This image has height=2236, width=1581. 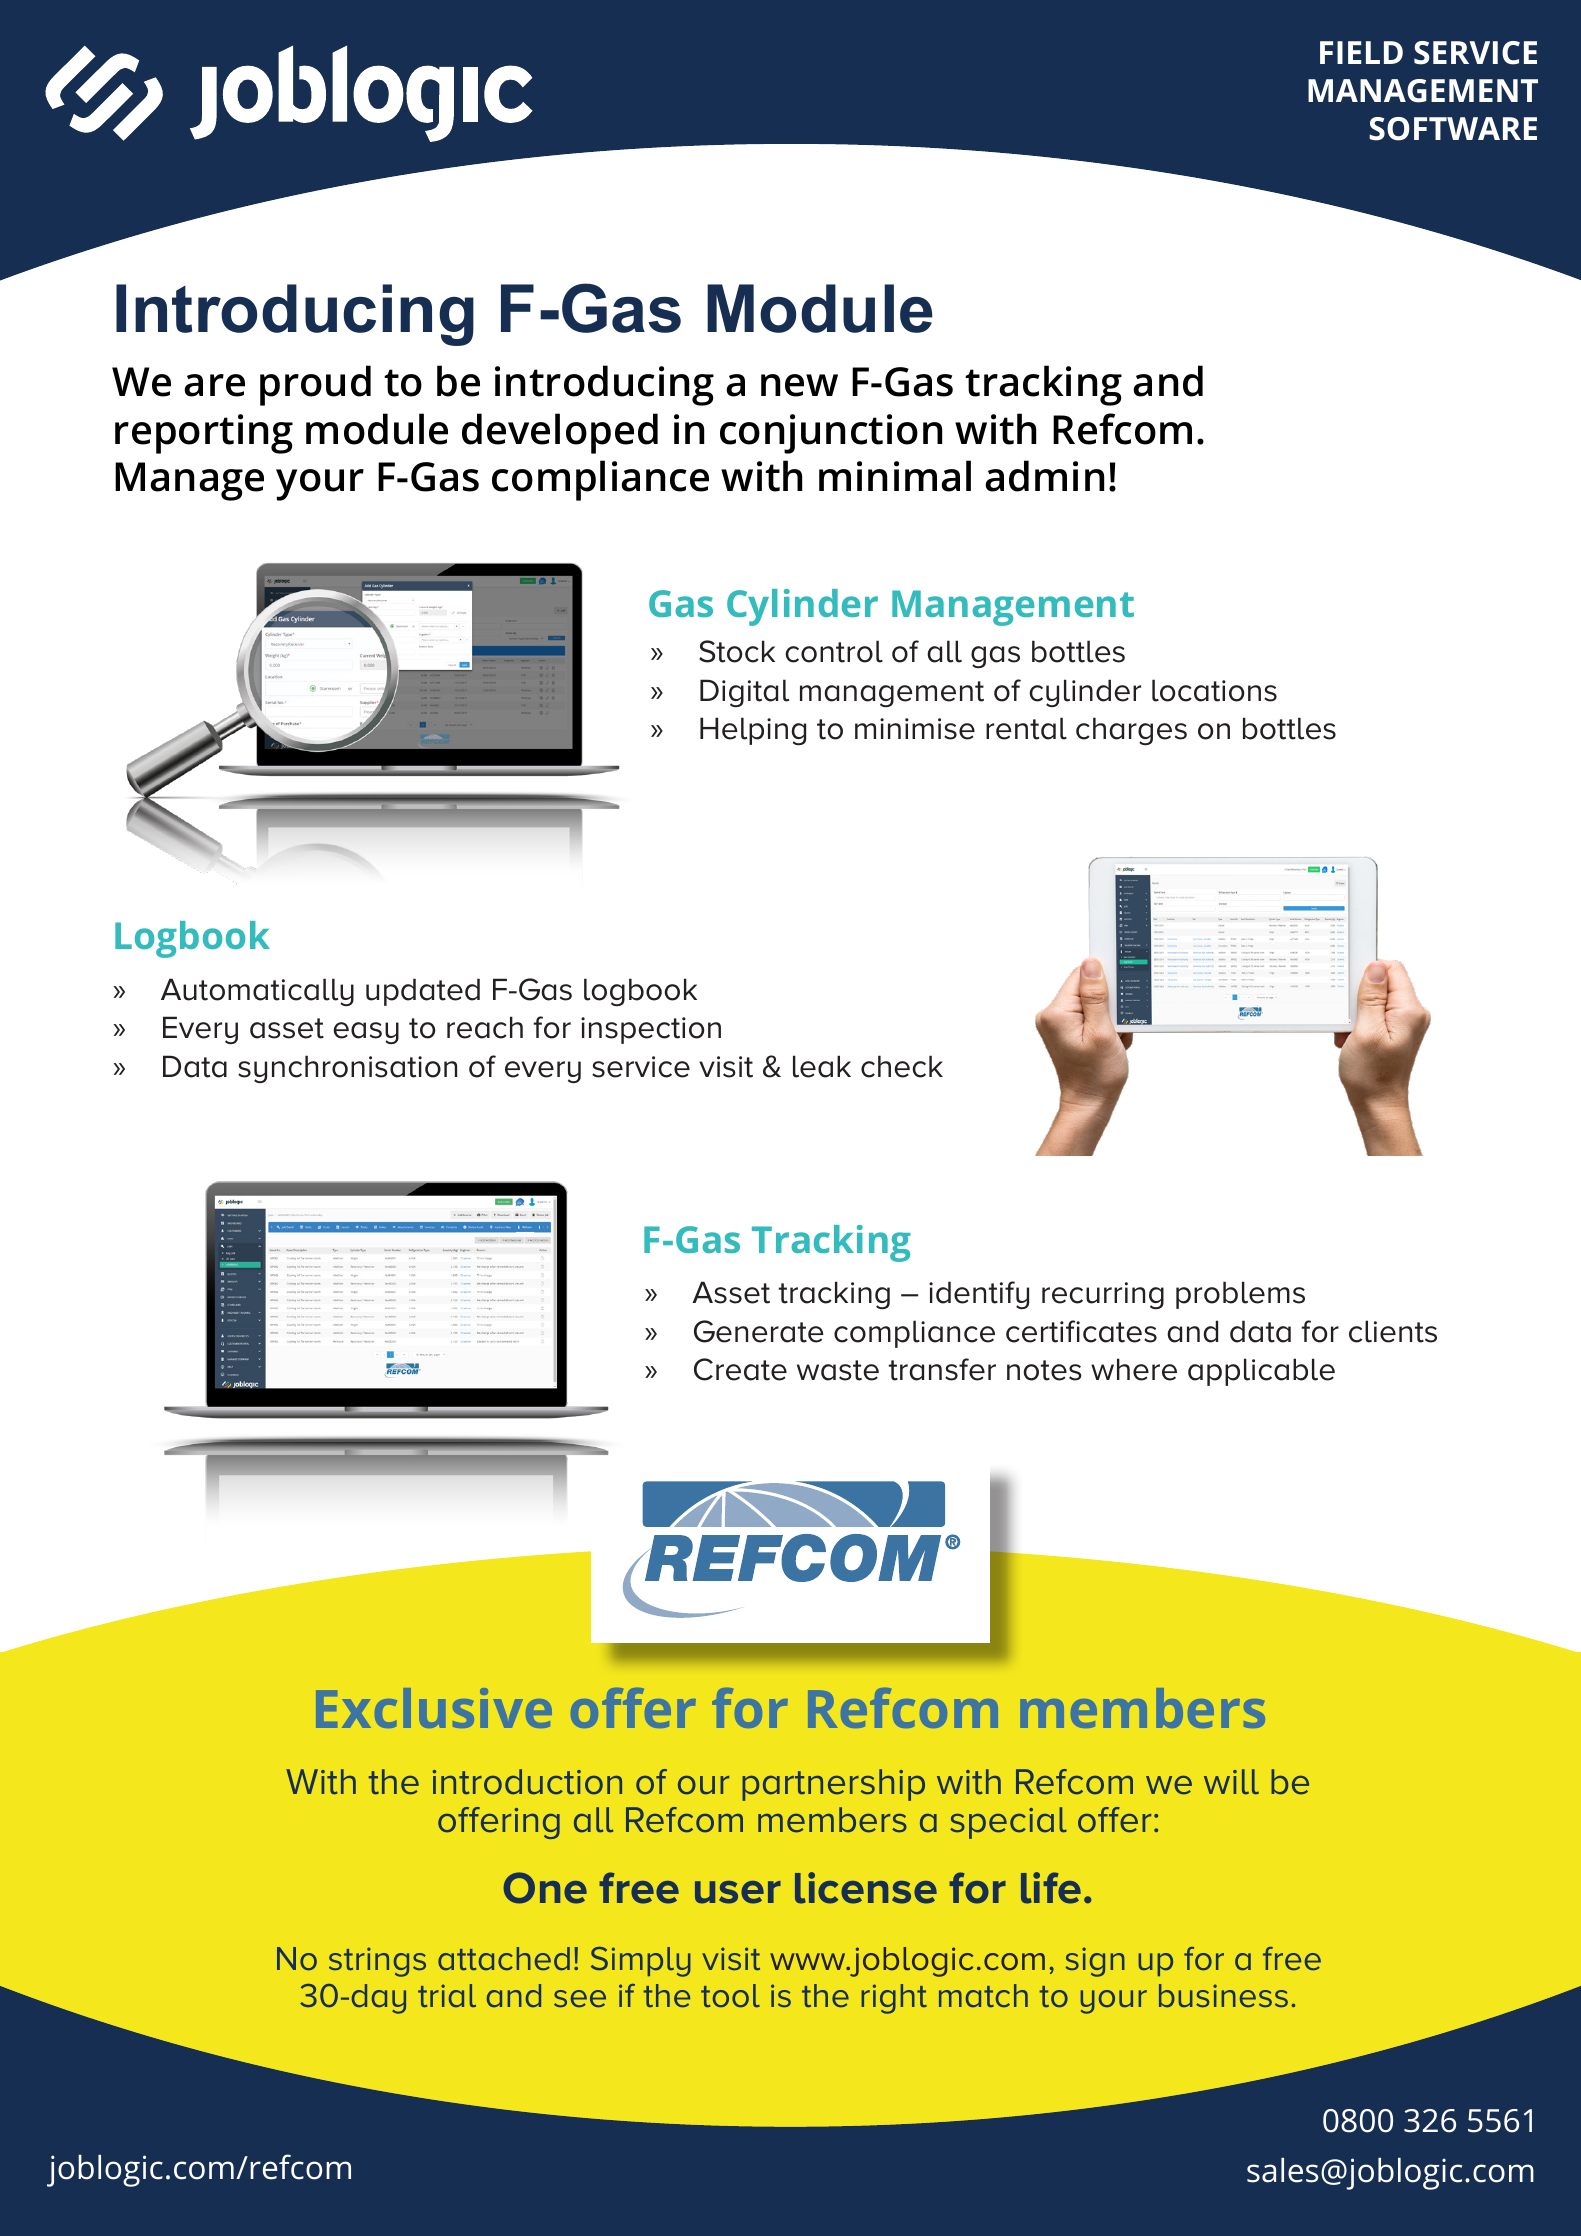 What do you see at coordinates (838, 1370) in the image?
I see `waste` at bounding box center [838, 1370].
